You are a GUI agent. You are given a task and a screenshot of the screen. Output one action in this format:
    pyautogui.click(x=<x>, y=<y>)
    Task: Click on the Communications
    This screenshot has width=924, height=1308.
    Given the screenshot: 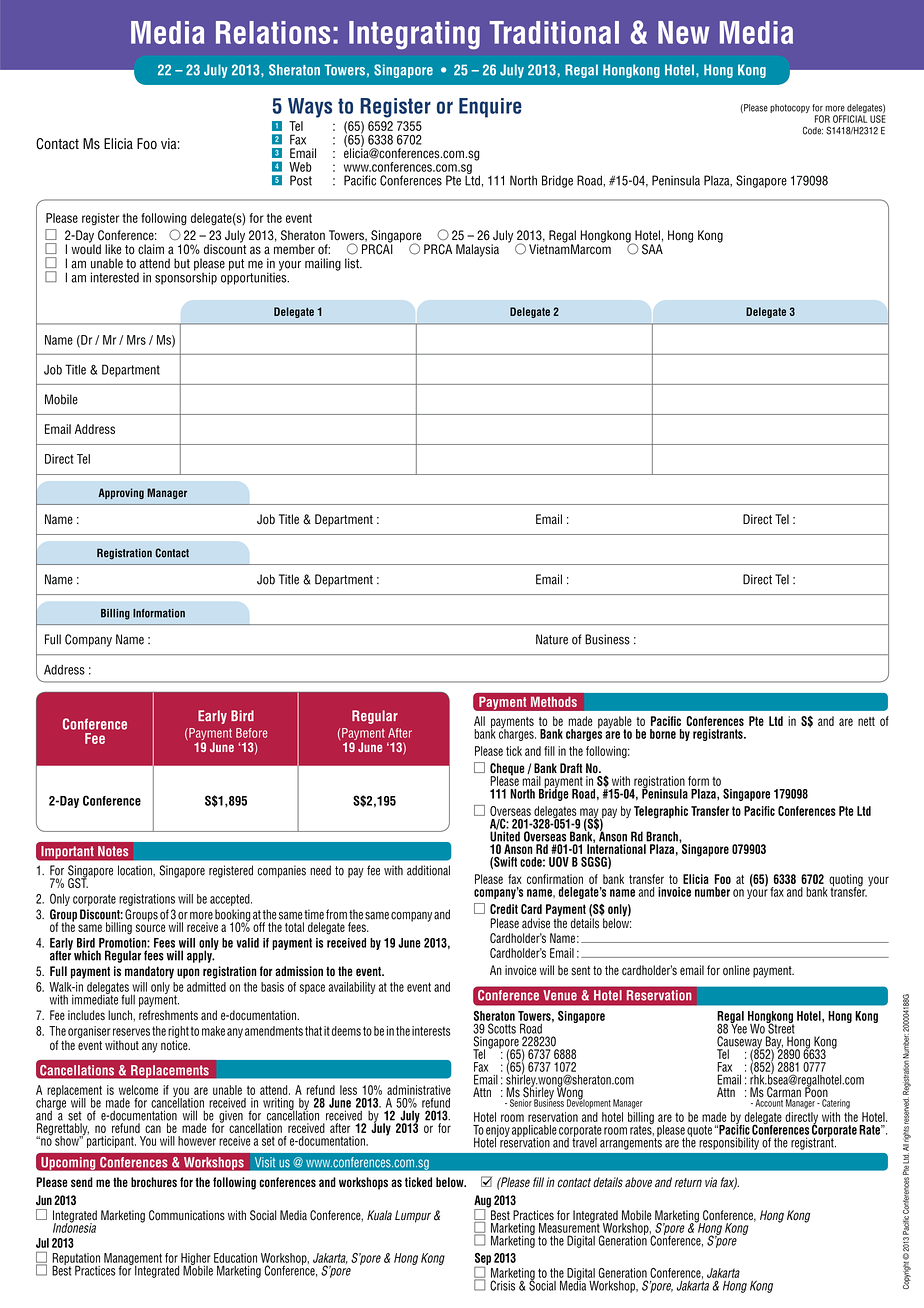 What is the action you would take?
    pyautogui.click(x=187, y=1215)
